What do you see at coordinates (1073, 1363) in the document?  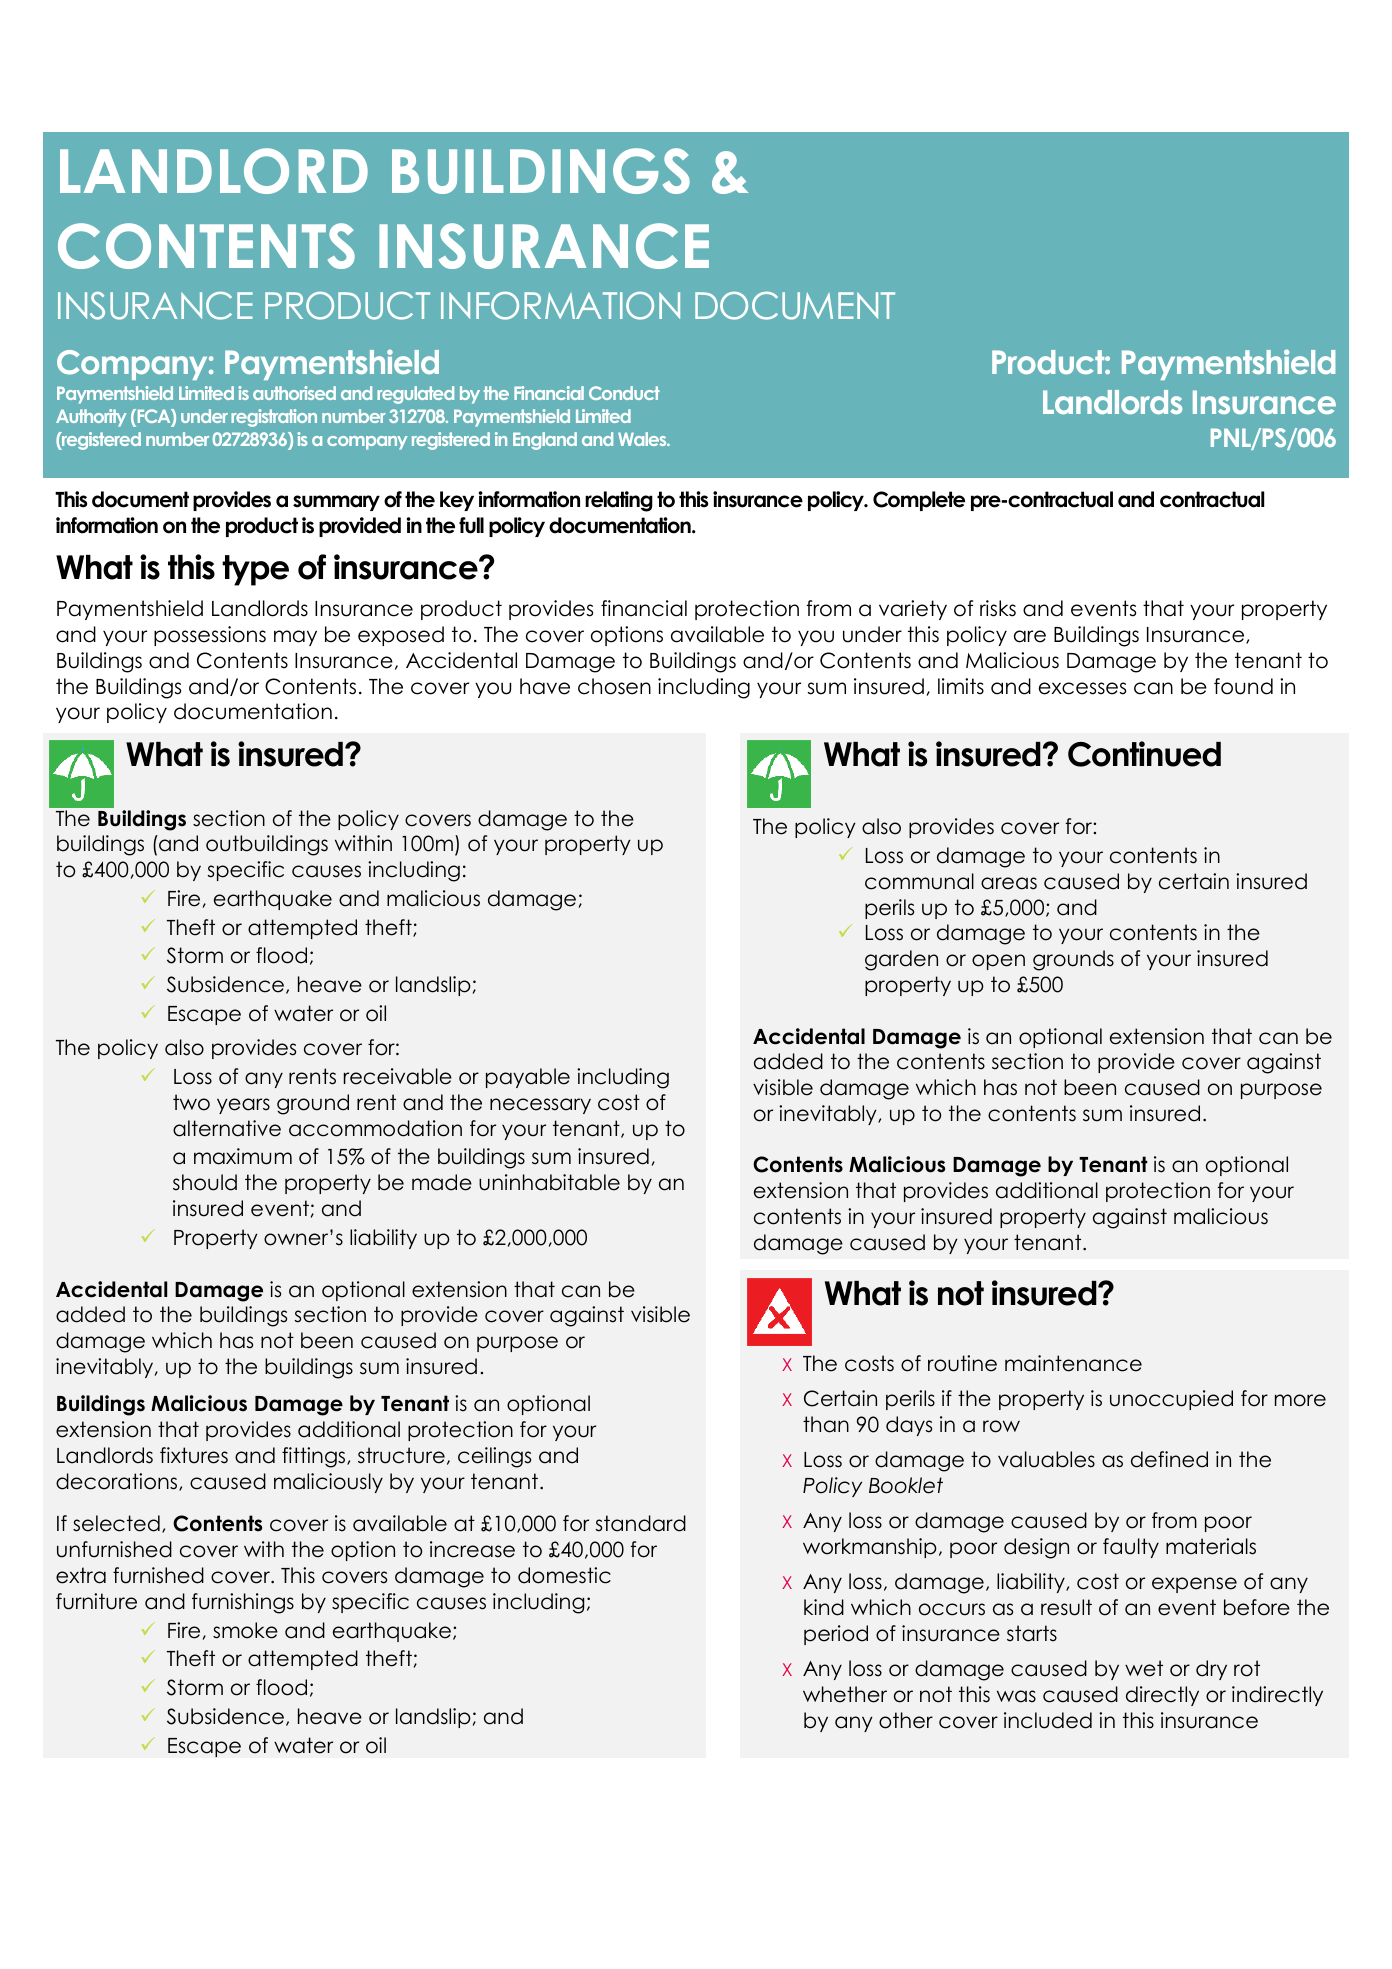 I see `maintenance` at bounding box center [1073, 1363].
